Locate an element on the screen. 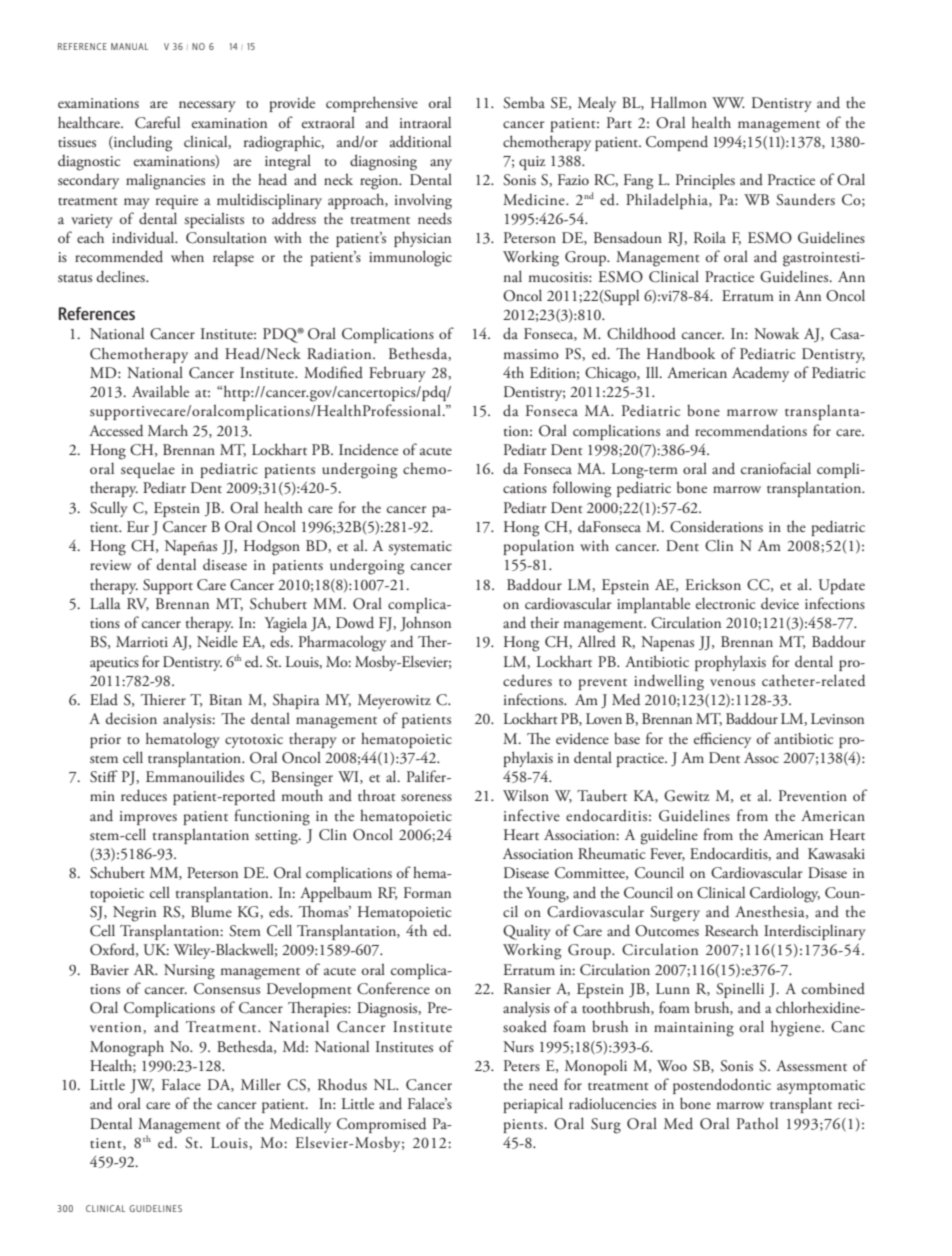  comprehensive is located at coordinates (372, 104).
